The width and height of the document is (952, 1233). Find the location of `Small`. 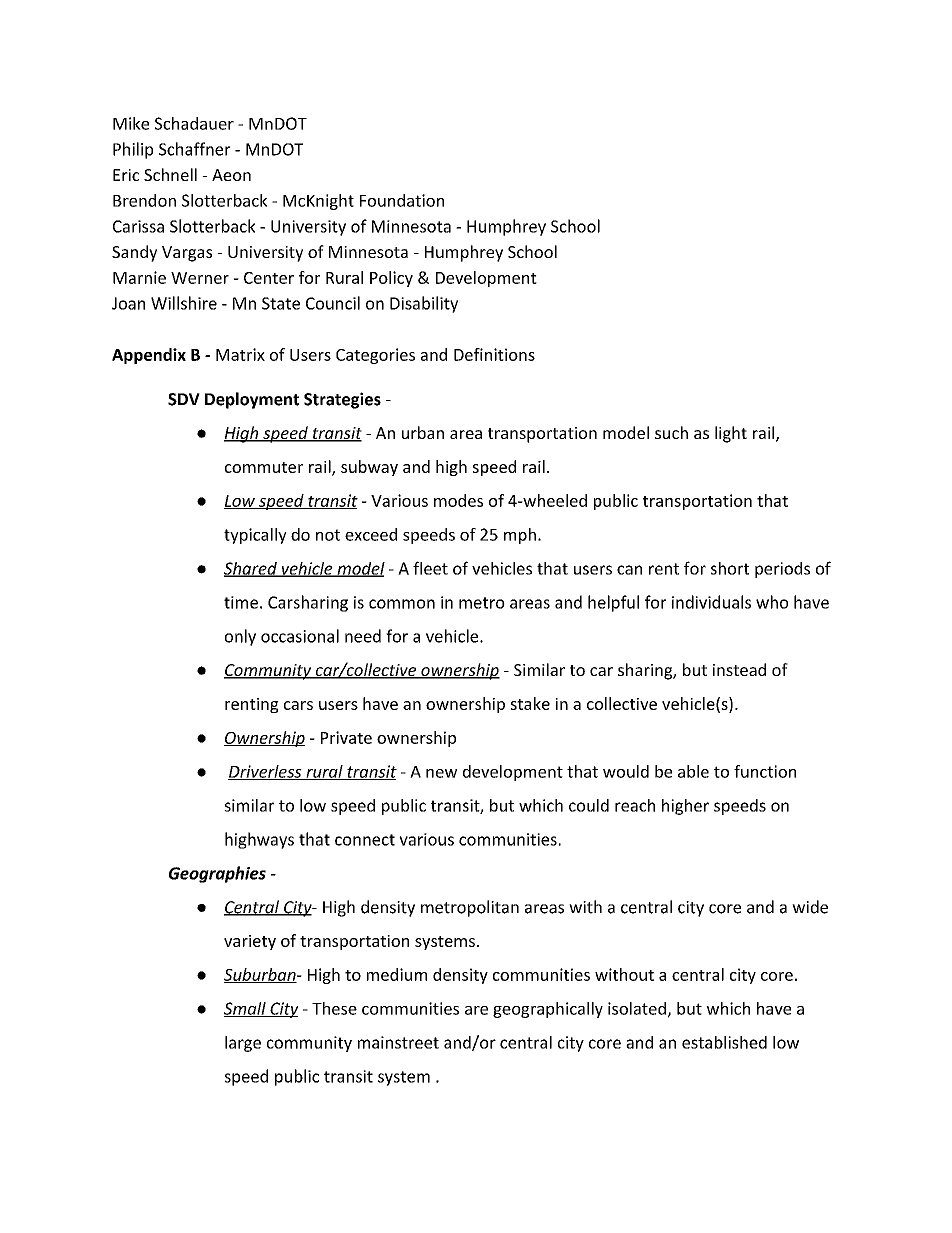

Small is located at coordinates (246, 1009).
